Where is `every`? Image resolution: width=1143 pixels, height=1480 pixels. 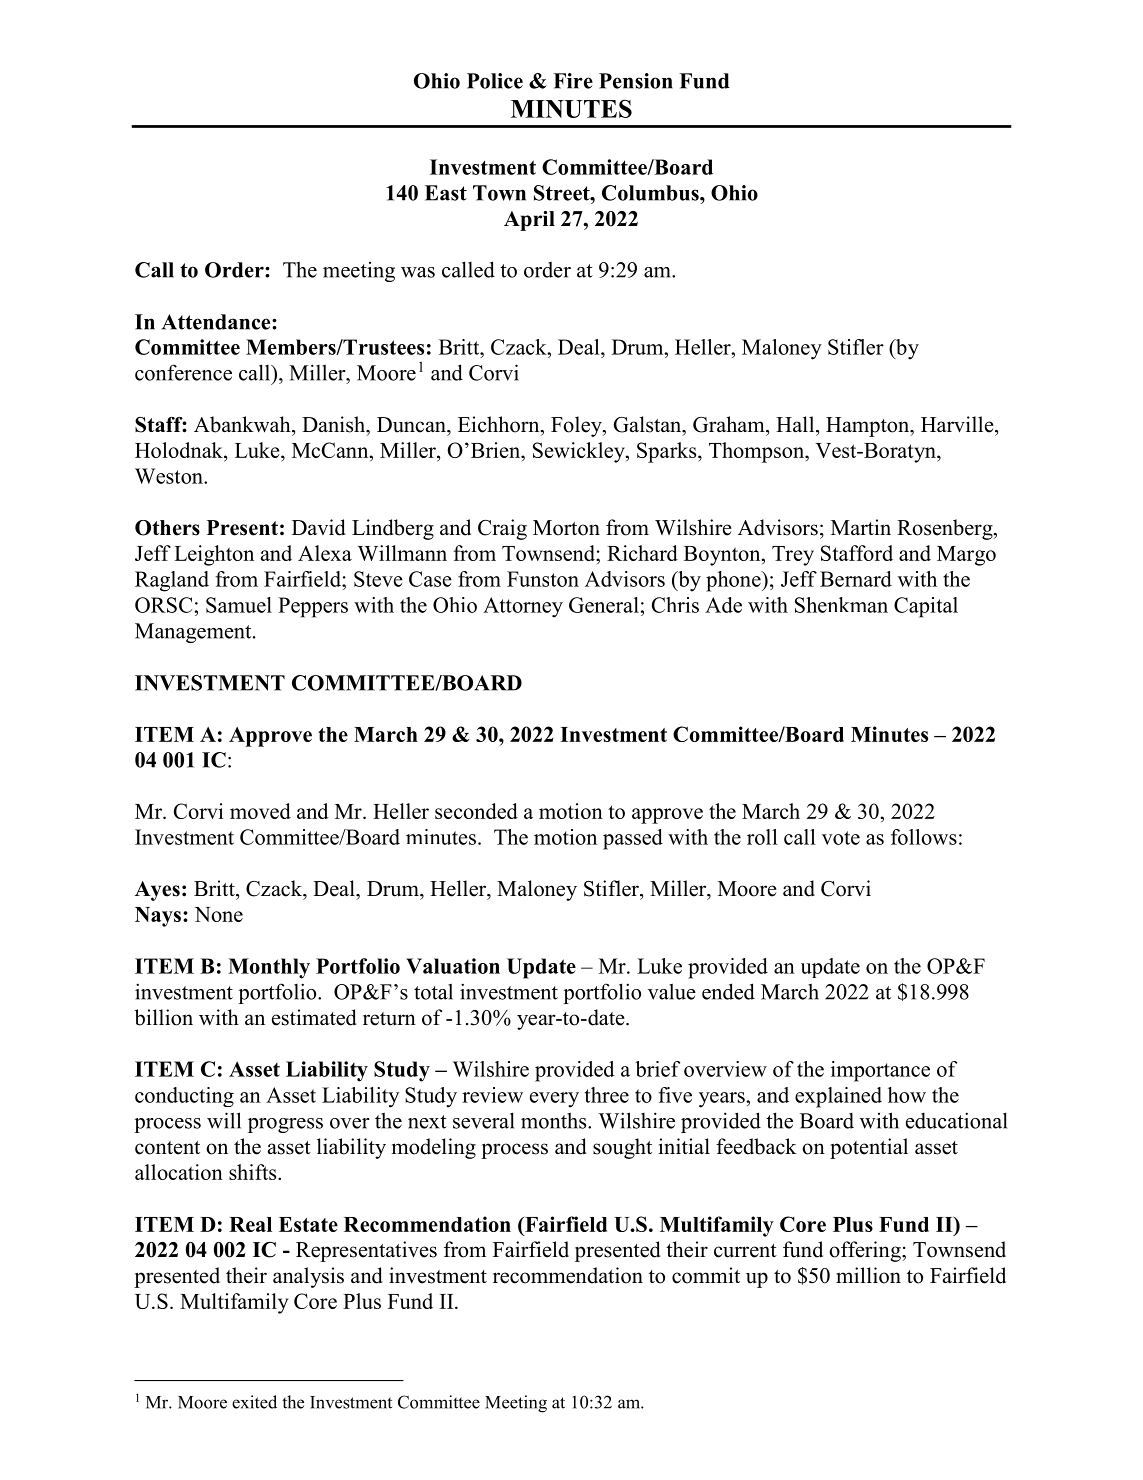 every is located at coordinates (554, 1100).
